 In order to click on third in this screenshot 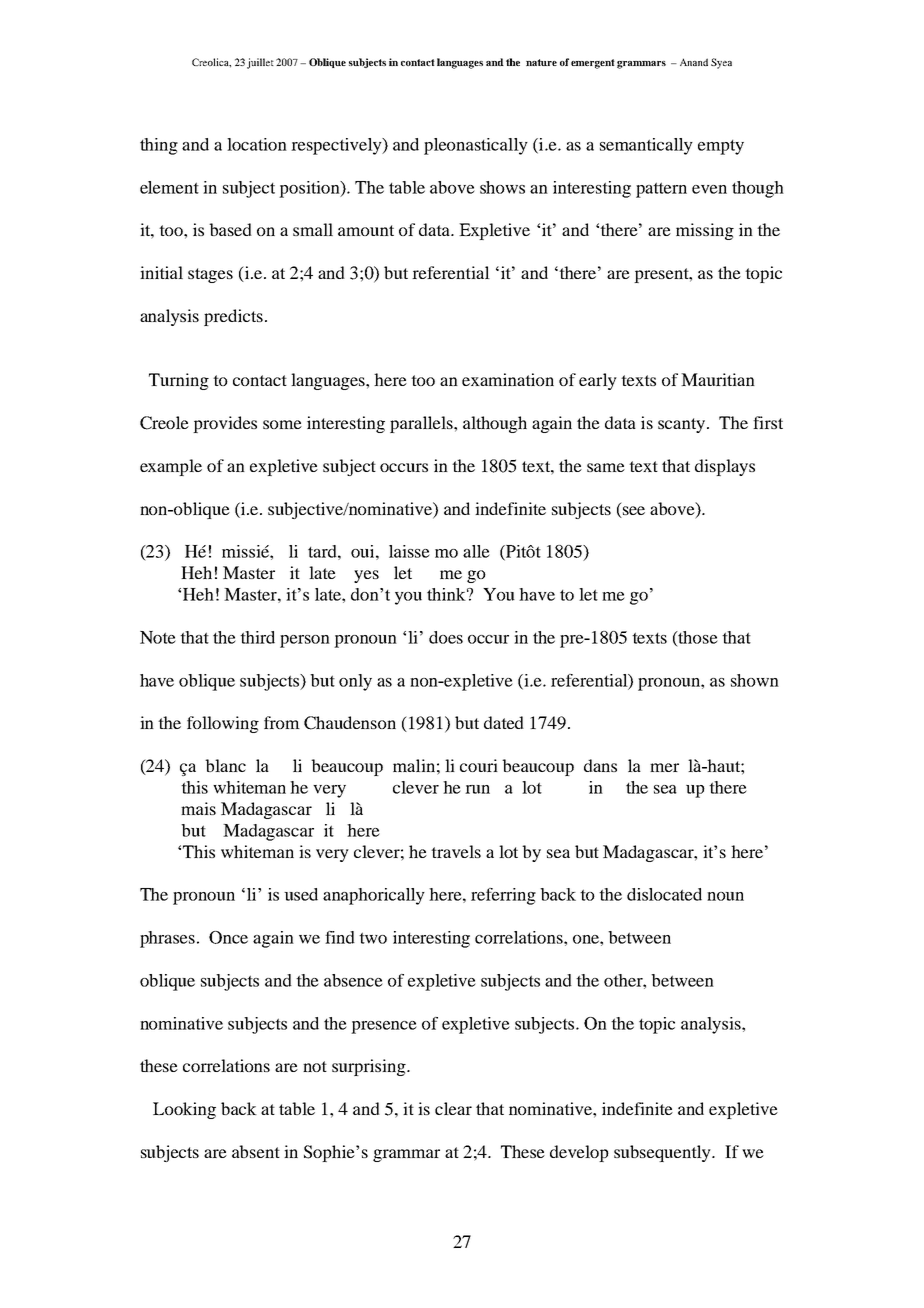, I will do `click(257, 637)`.
